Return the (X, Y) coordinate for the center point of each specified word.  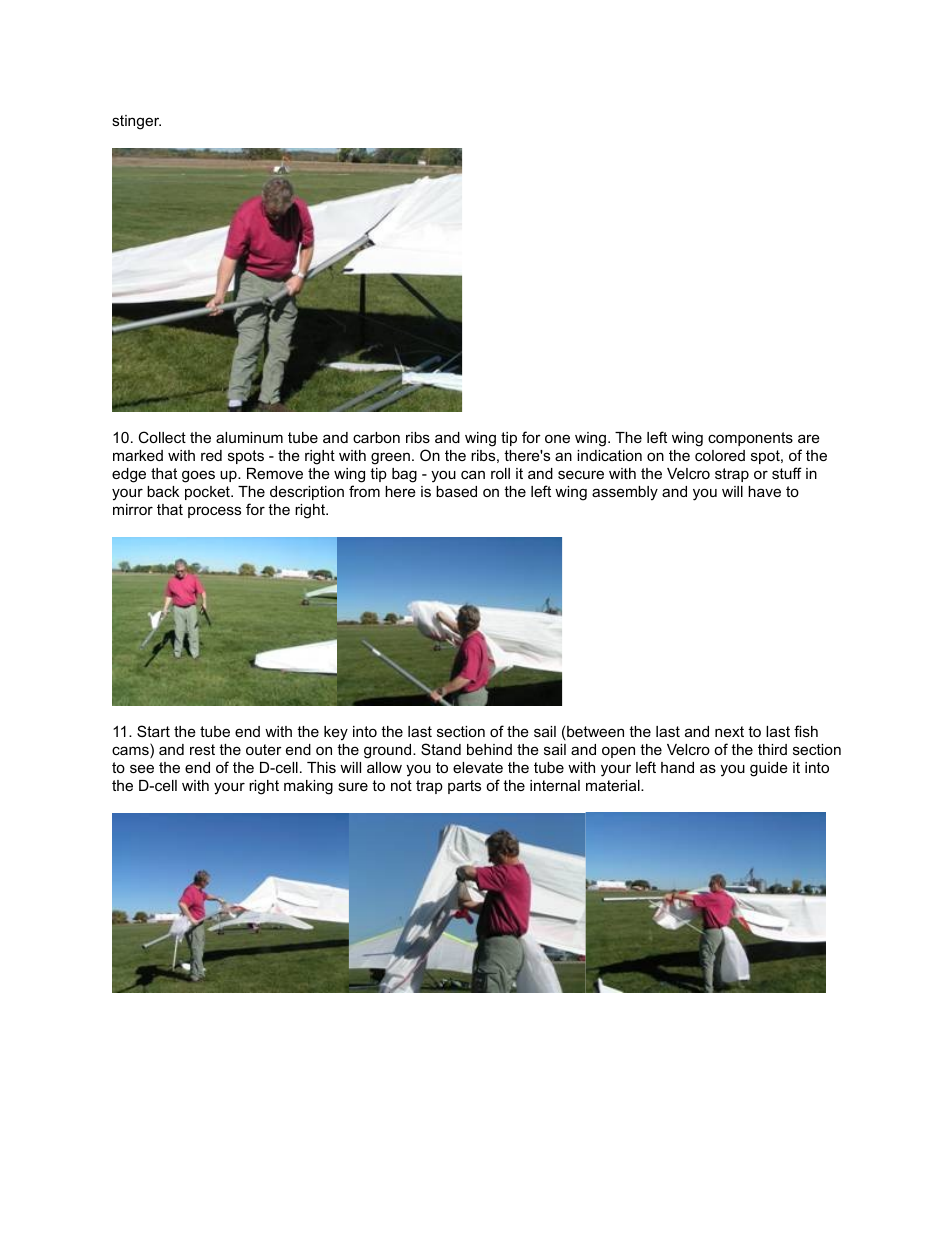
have (764, 491)
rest (202, 749)
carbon (376, 437)
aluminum (249, 437)
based (456, 491)
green (390, 458)
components (750, 439)
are (809, 438)
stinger (136, 122)
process (214, 512)
